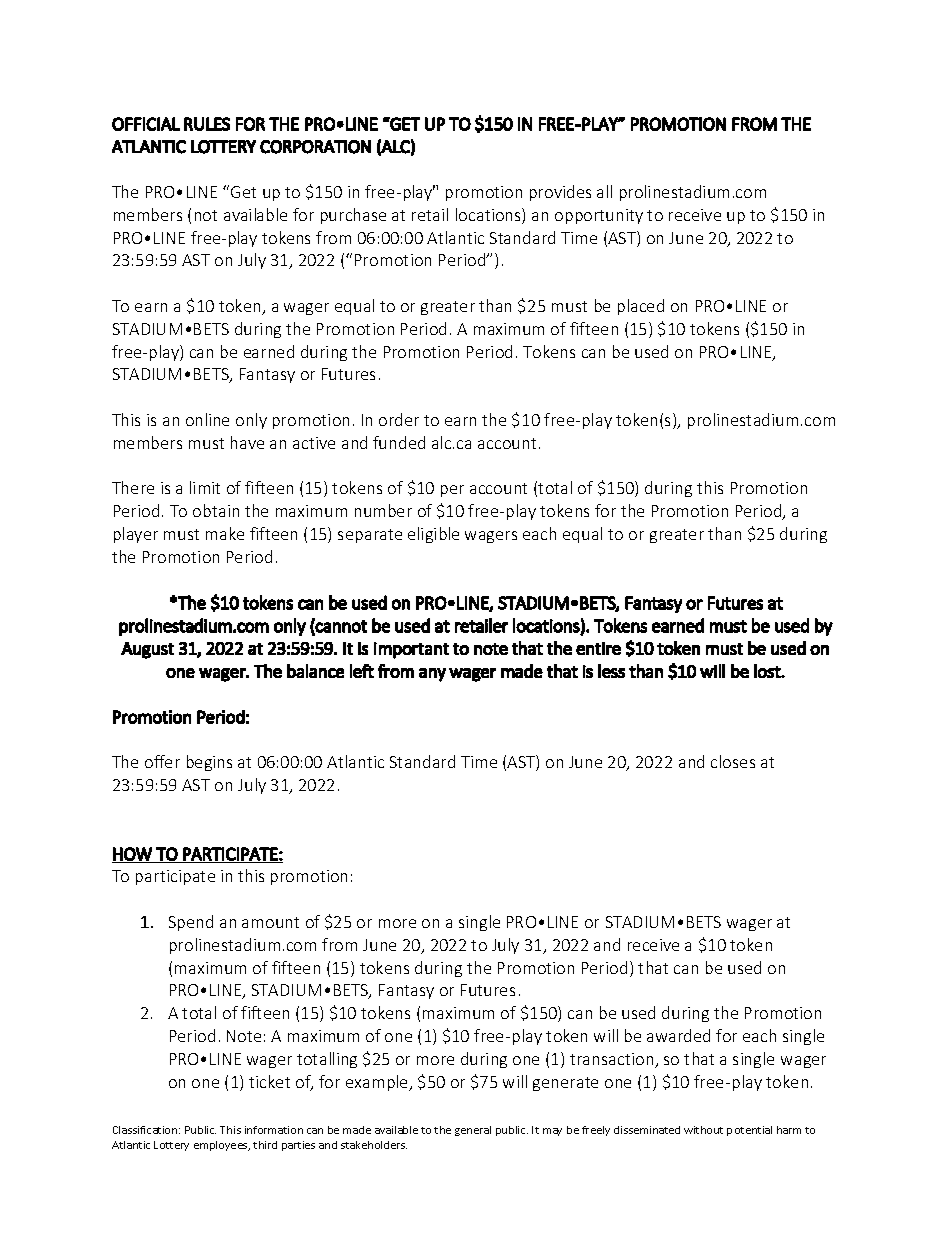  What do you see at coordinates (733, 761) in the screenshot?
I see `closes` at bounding box center [733, 761].
